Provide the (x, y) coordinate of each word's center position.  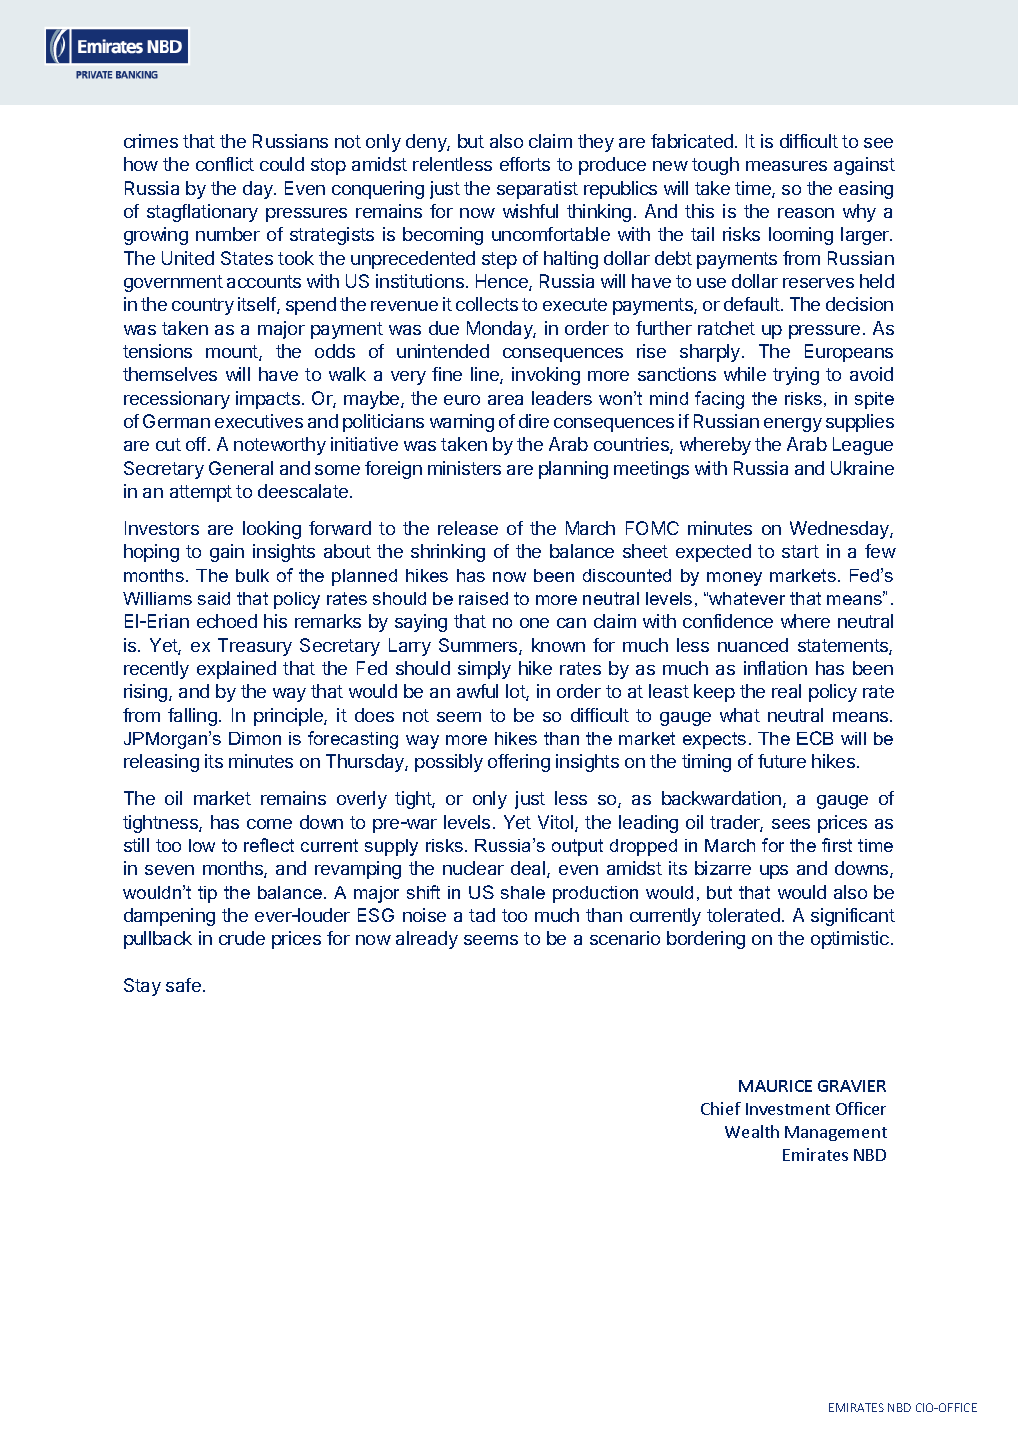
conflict (225, 164)
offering (519, 763)
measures (786, 166)
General (241, 468)
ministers (464, 468)
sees (791, 824)
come (269, 824)
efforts (525, 164)
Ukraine (862, 468)
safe (183, 985)
